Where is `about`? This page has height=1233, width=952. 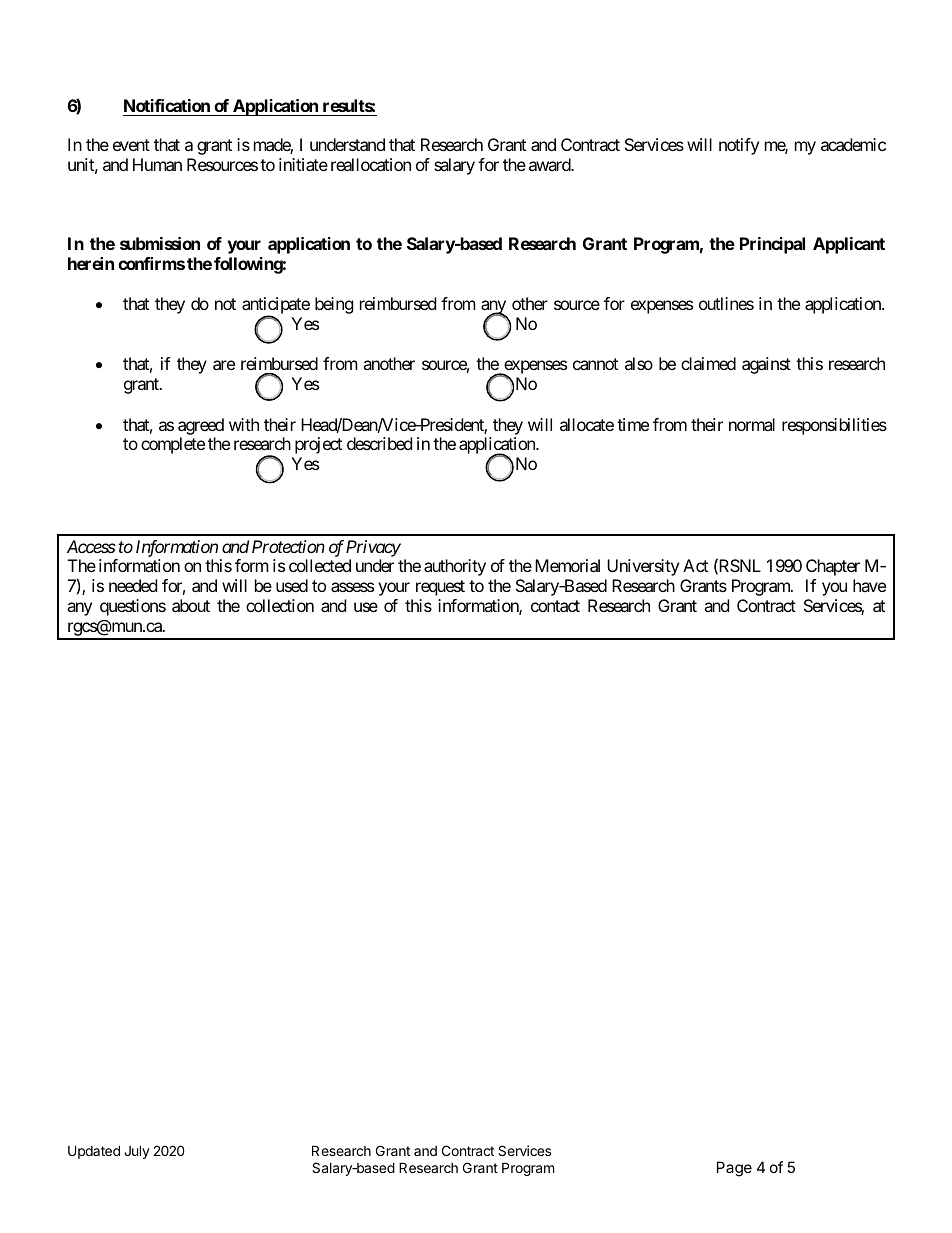
about is located at coordinates (191, 605).
